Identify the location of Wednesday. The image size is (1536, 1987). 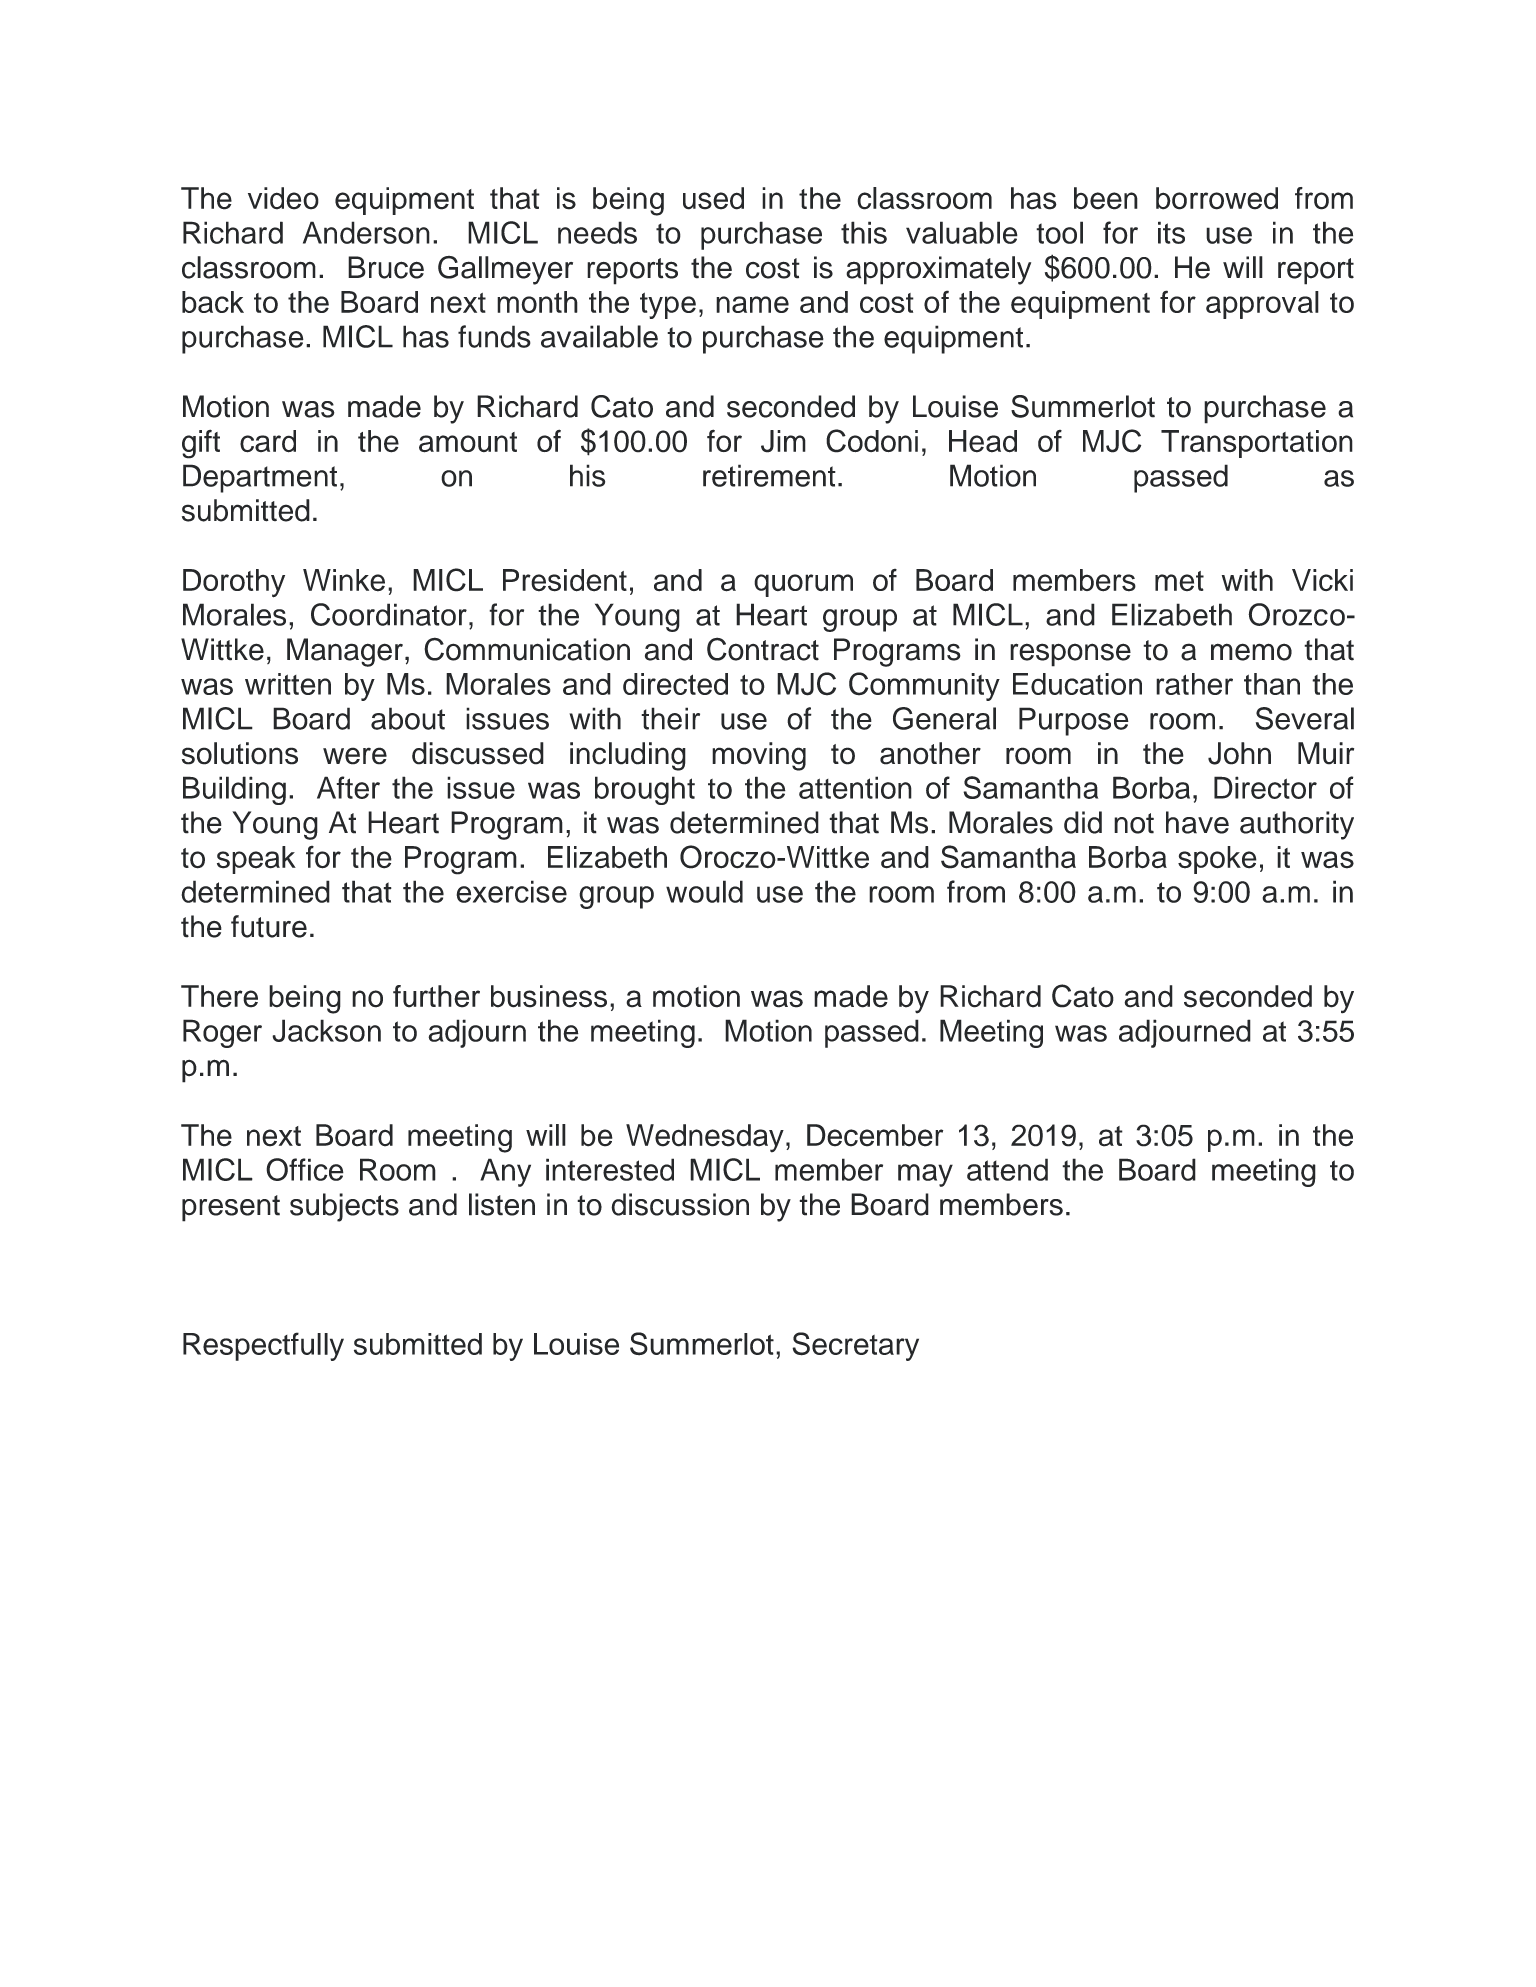
(705, 1138).
